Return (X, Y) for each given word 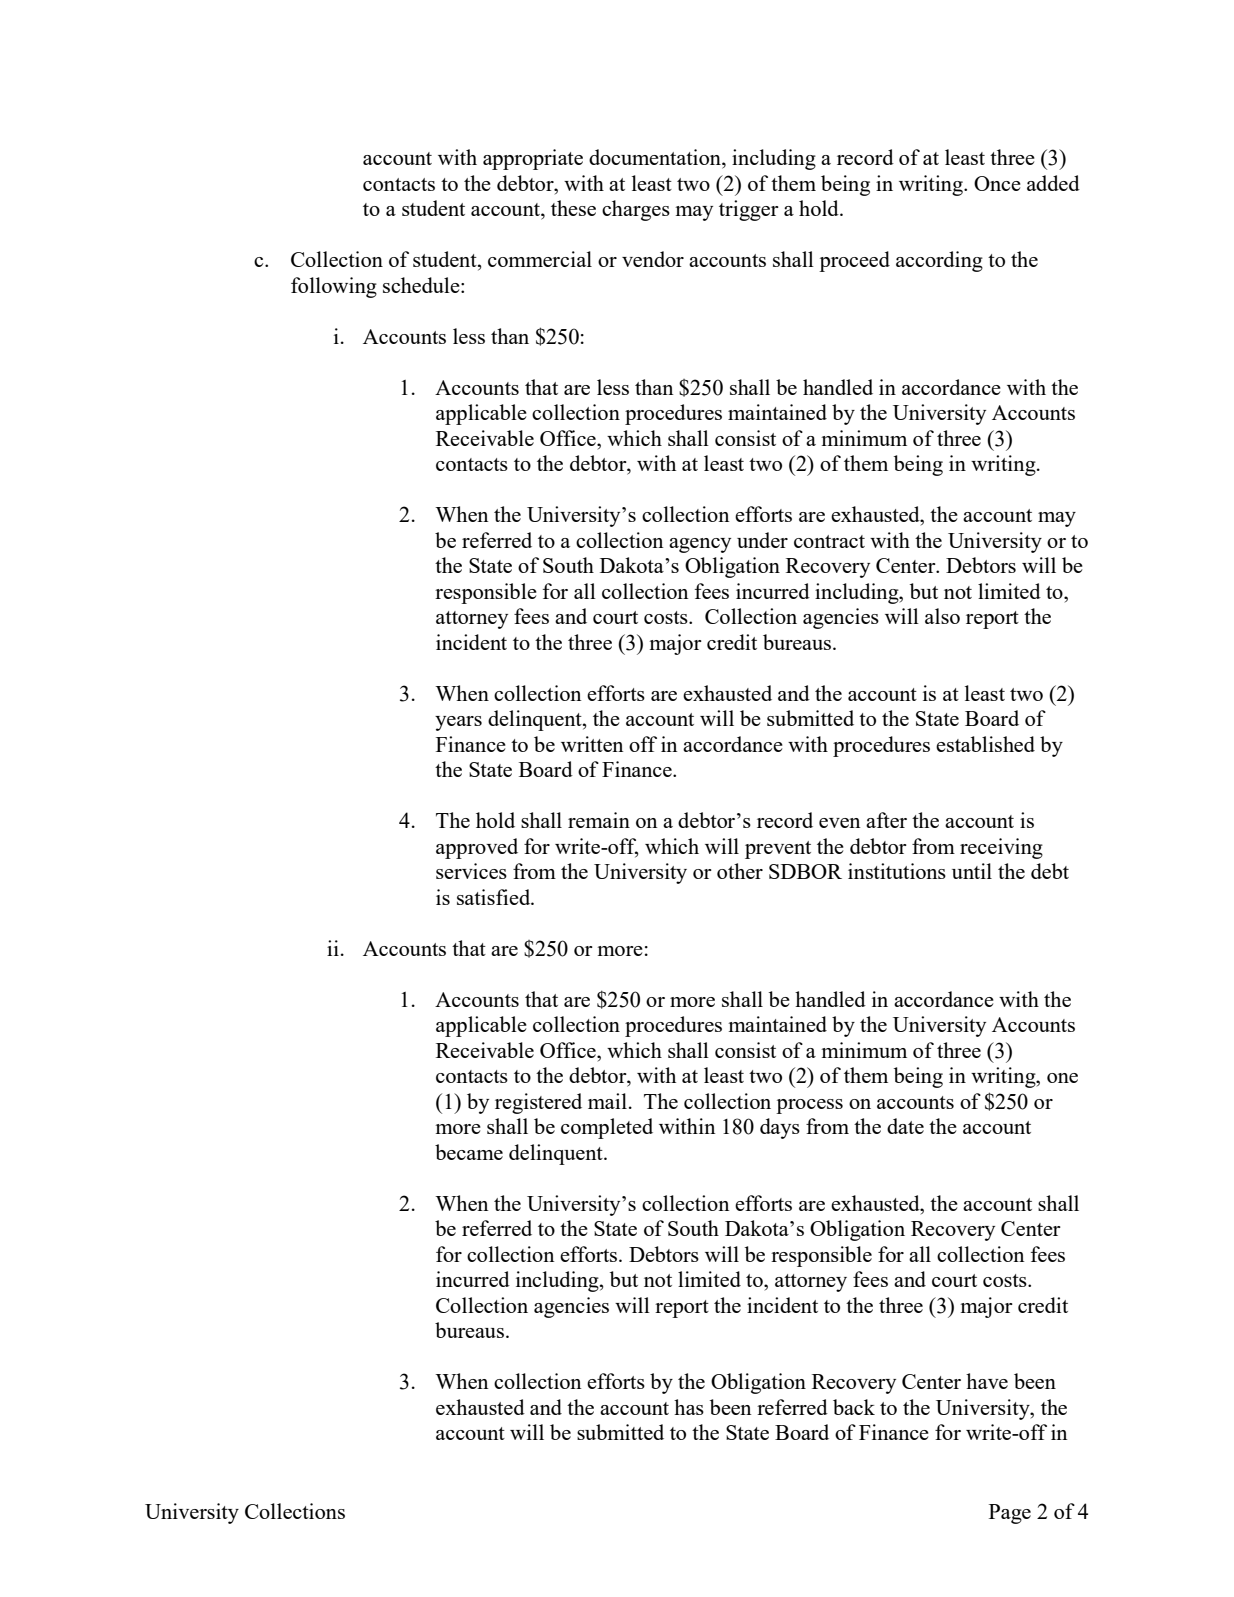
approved (477, 848)
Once (997, 183)
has (689, 1407)
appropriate (533, 159)
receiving (1001, 848)
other (740, 871)
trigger (749, 210)
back (854, 1407)
